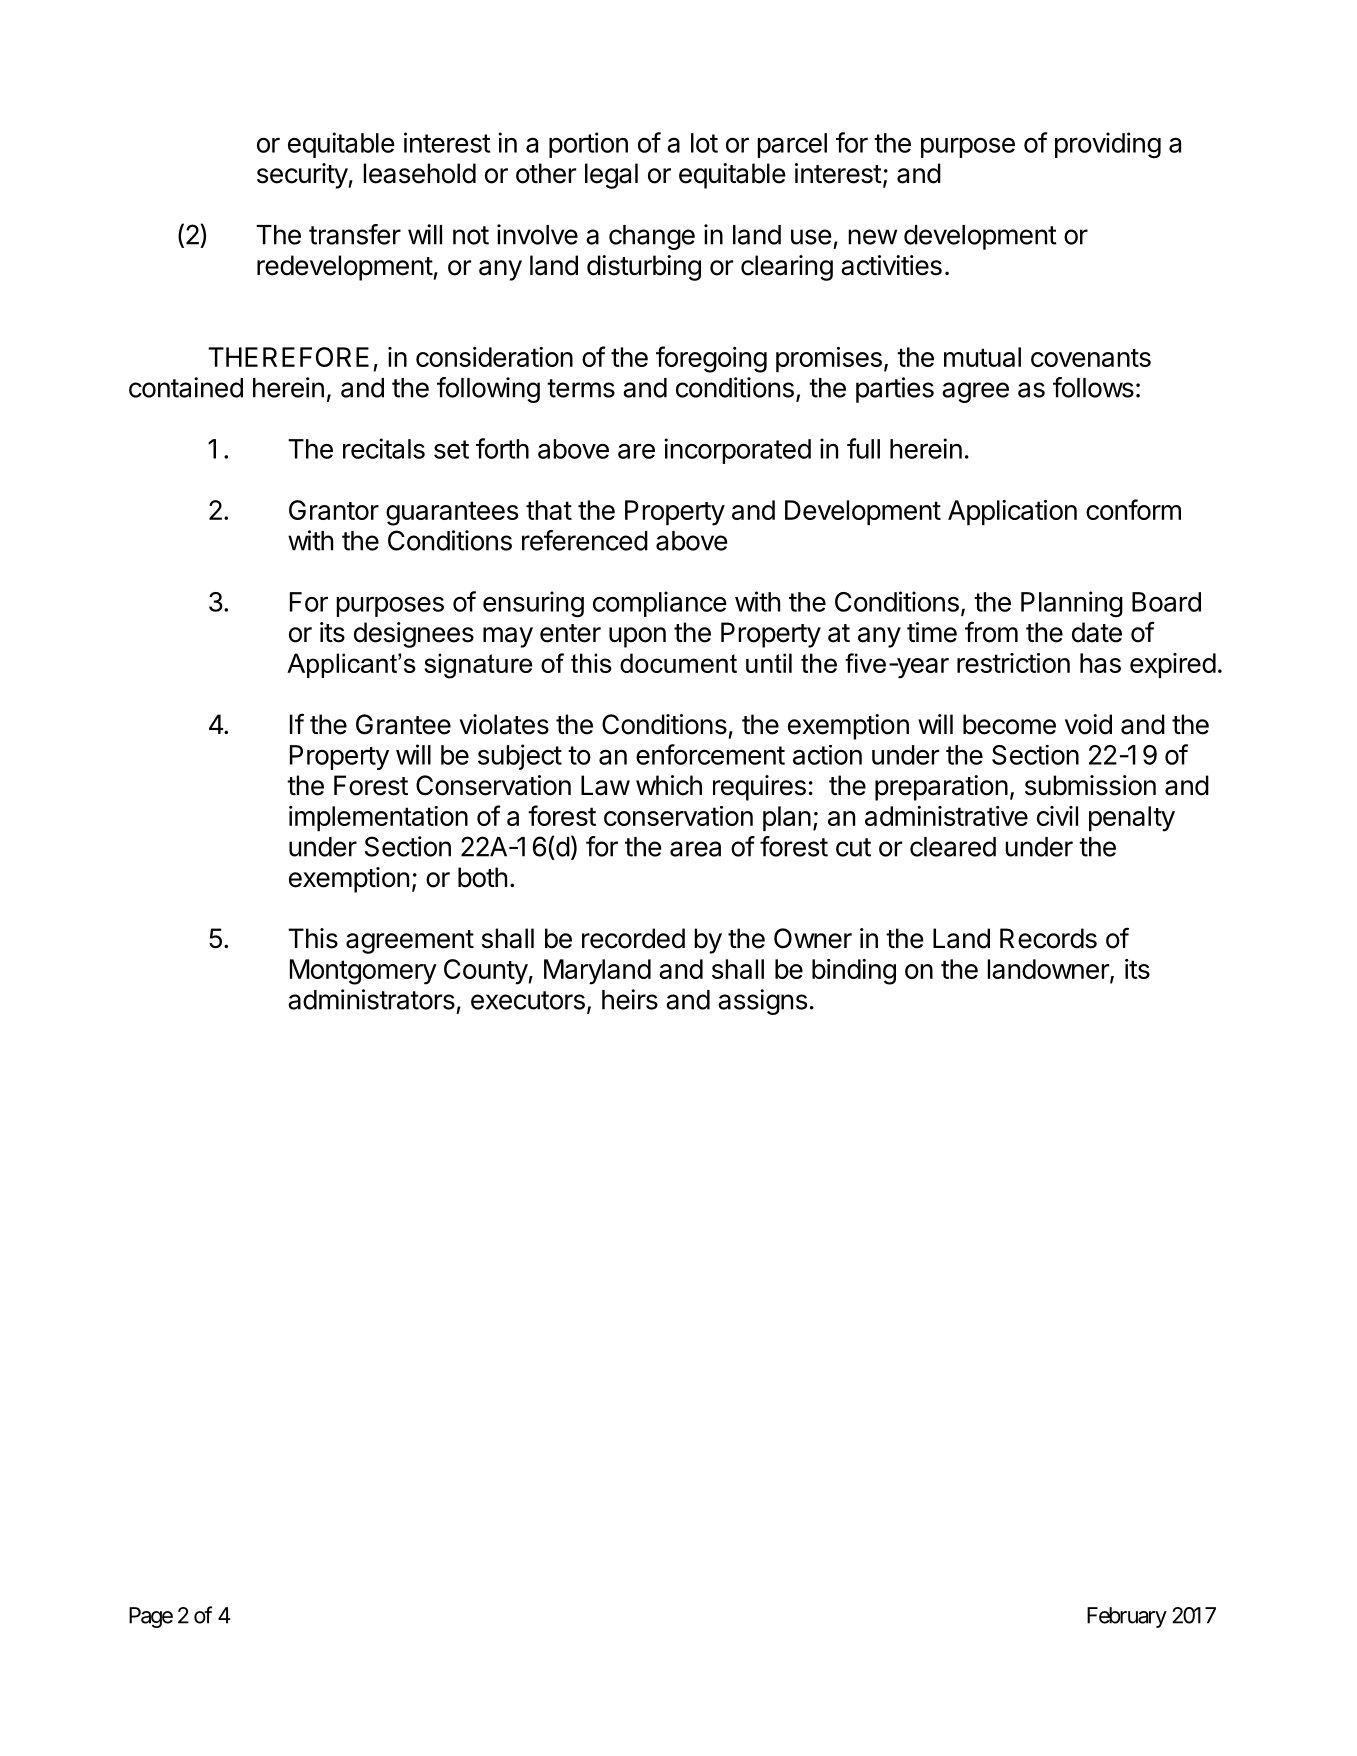 This screenshot has width=1357, height=1756. I want to click on Records, so click(1048, 938).
